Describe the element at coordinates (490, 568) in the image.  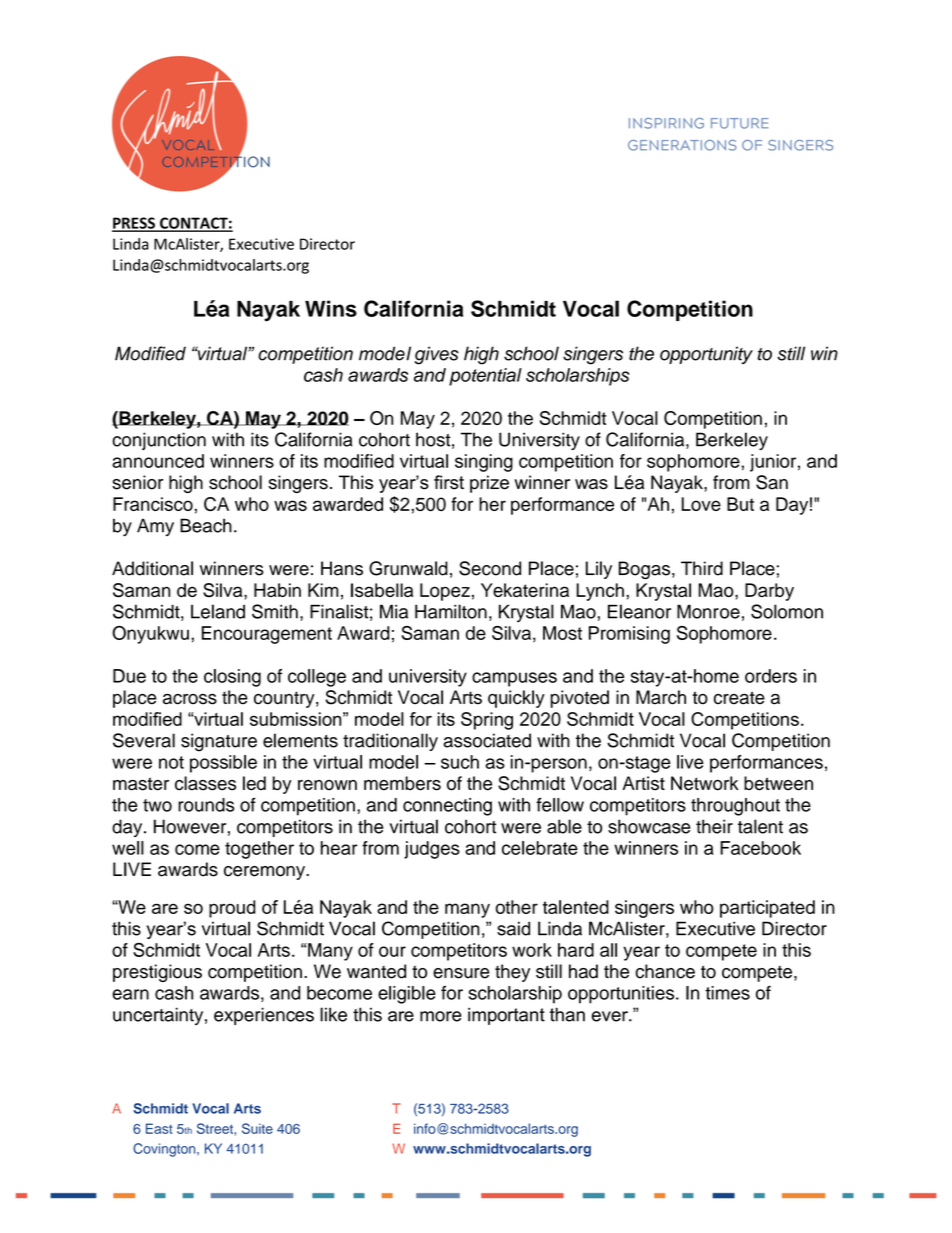
I see `Second` at that location.
